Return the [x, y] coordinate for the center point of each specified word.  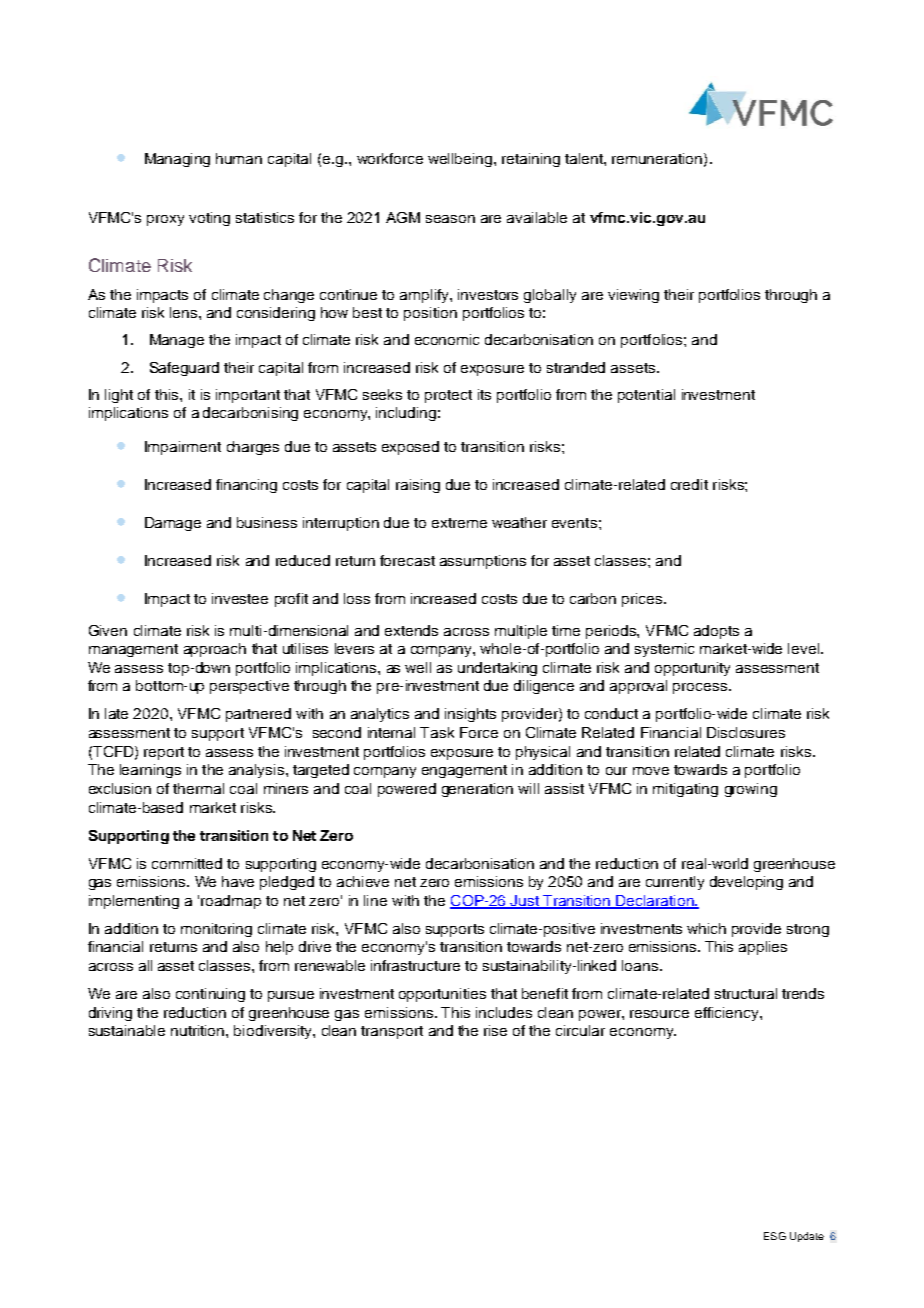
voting [209, 219]
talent [585, 158]
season [450, 219]
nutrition [199, 1030]
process [701, 688]
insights [470, 715]
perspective [249, 687]
